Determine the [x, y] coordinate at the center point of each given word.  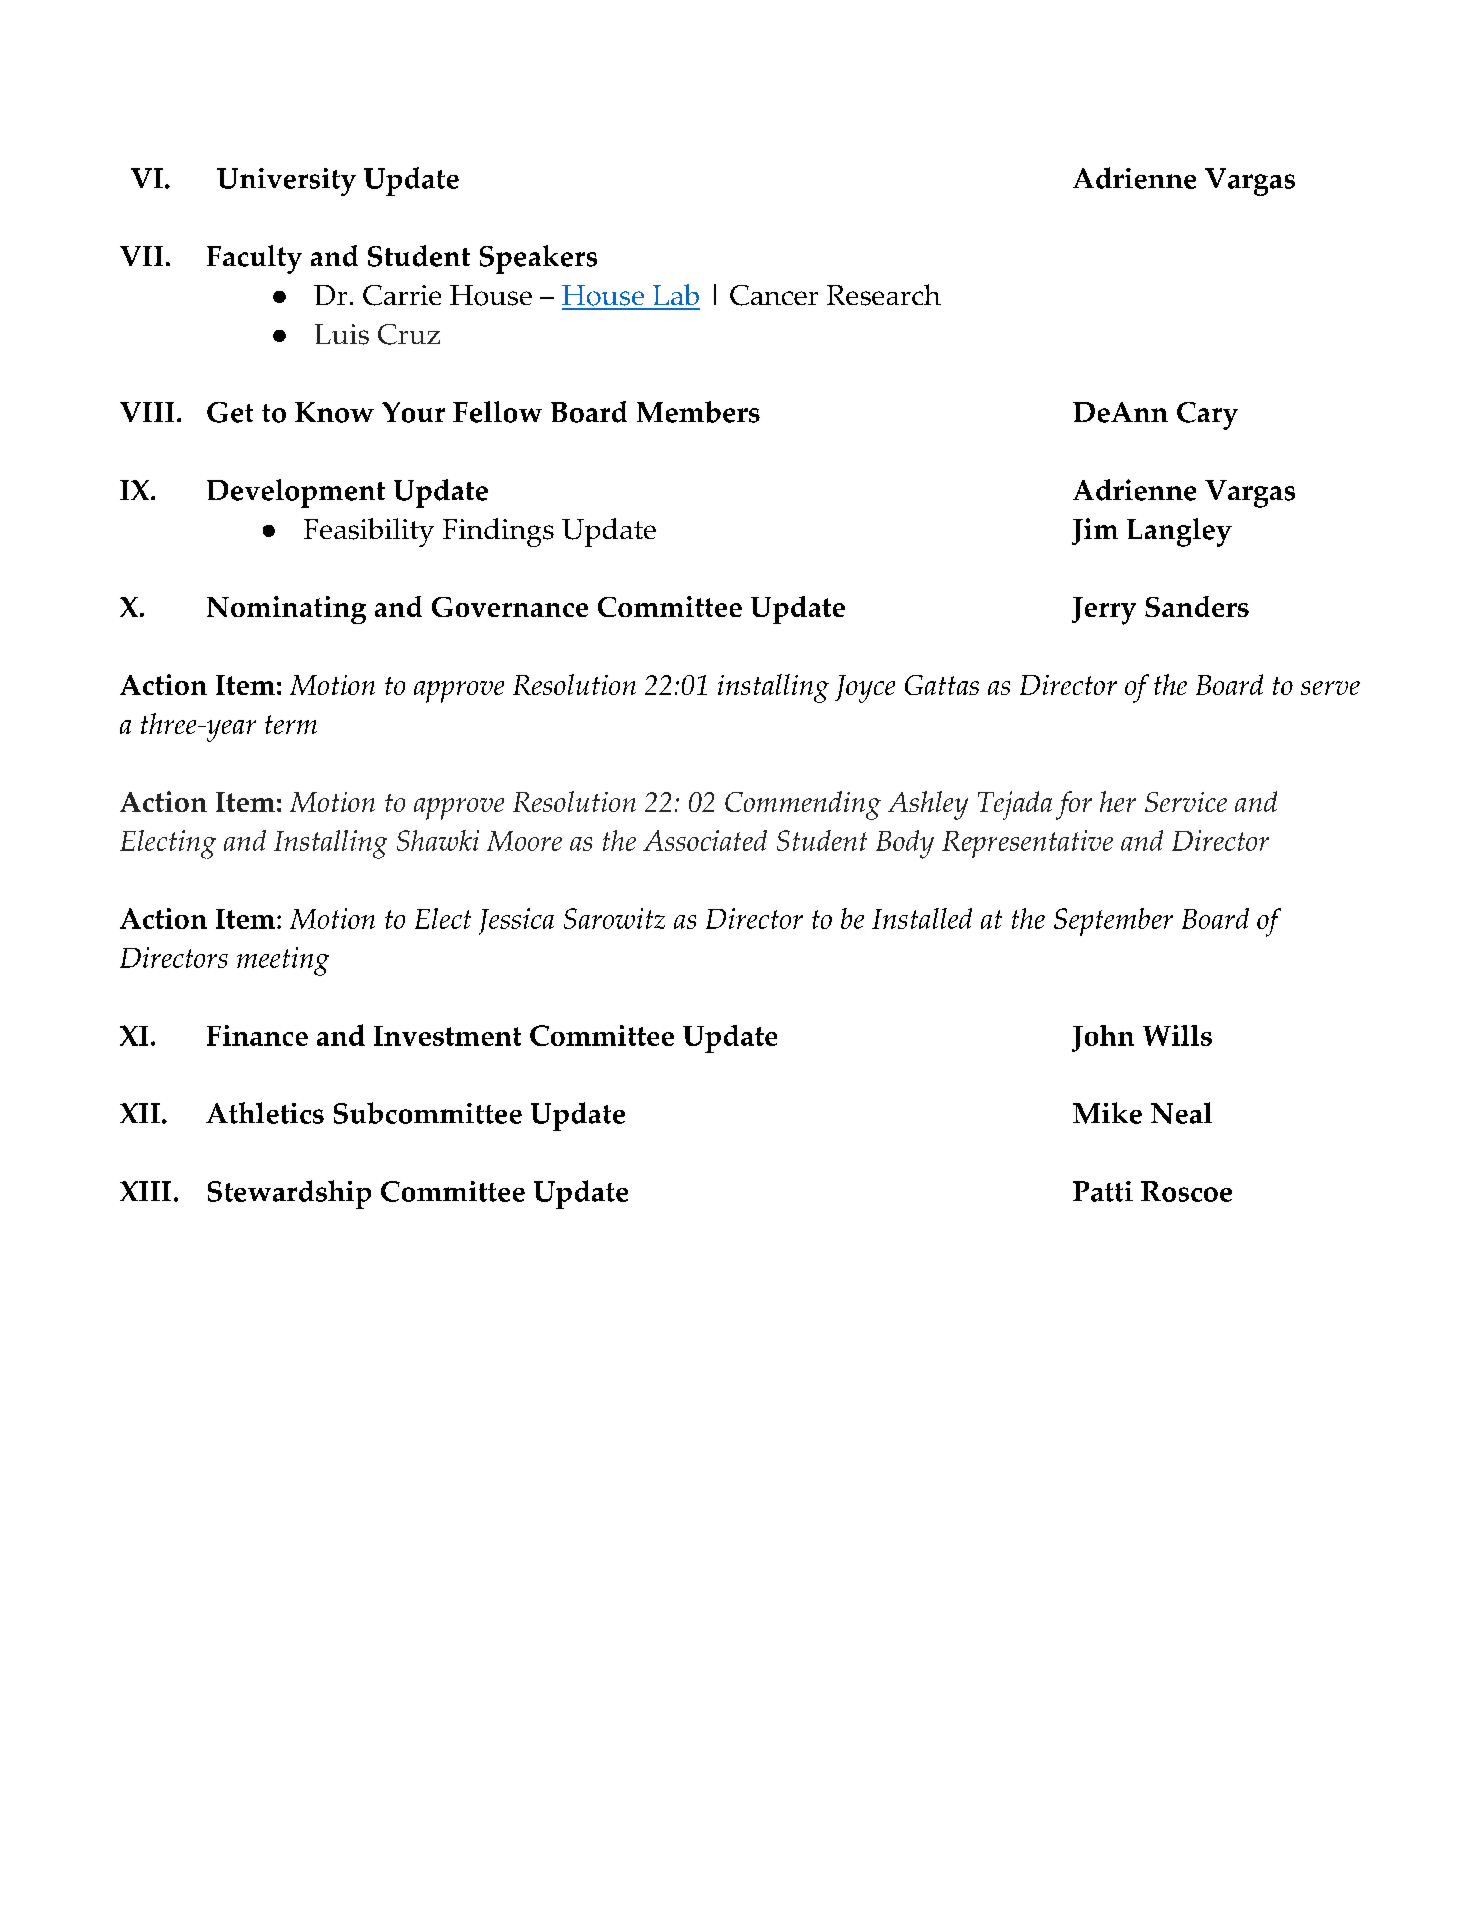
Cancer [774, 295]
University [286, 182]
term [291, 724]
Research [884, 295]
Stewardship [289, 1194]
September [1113, 922]
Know [334, 412]
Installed [922, 918]
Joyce [865, 689]
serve [1330, 688]
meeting [283, 961]
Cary [1207, 416]
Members [698, 412]
